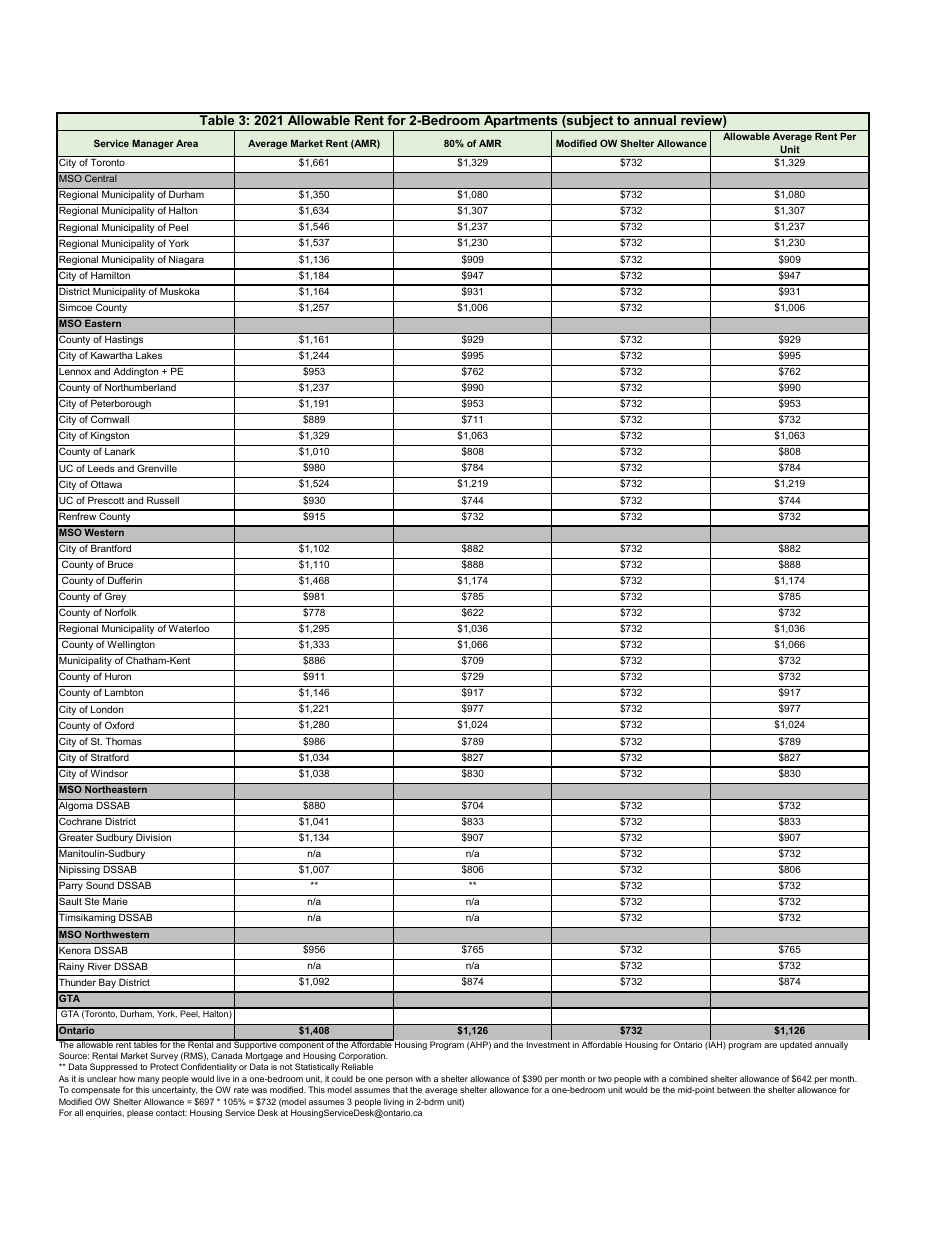 This document has width=952, height=1233. What do you see at coordinates (121, 612) in the document?
I see `Norfolk` at bounding box center [121, 612].
